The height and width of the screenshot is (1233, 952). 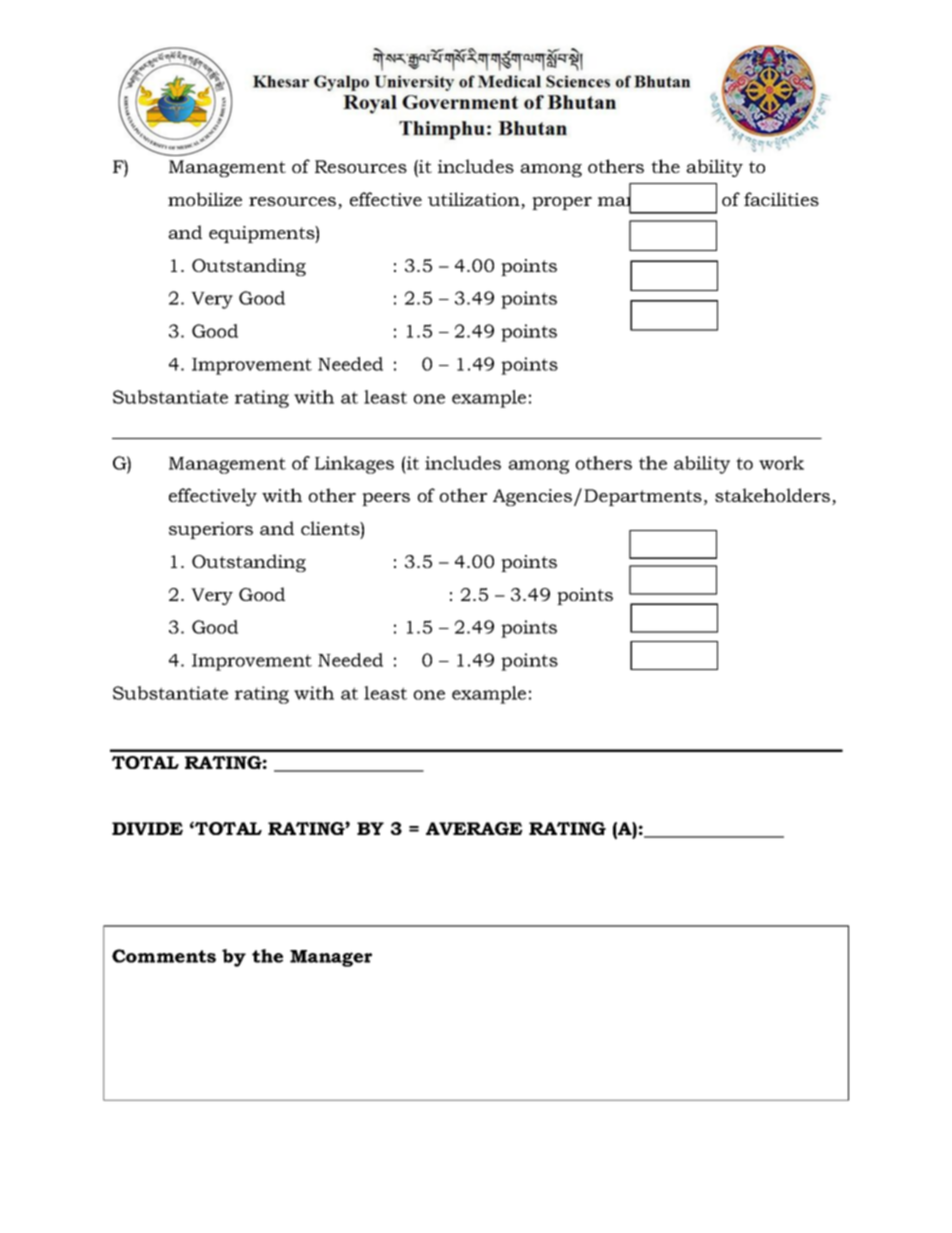 What do you see at coordinates (386, 499) in the screenshot?
I see `peers` at bounding box center [386, 499].
